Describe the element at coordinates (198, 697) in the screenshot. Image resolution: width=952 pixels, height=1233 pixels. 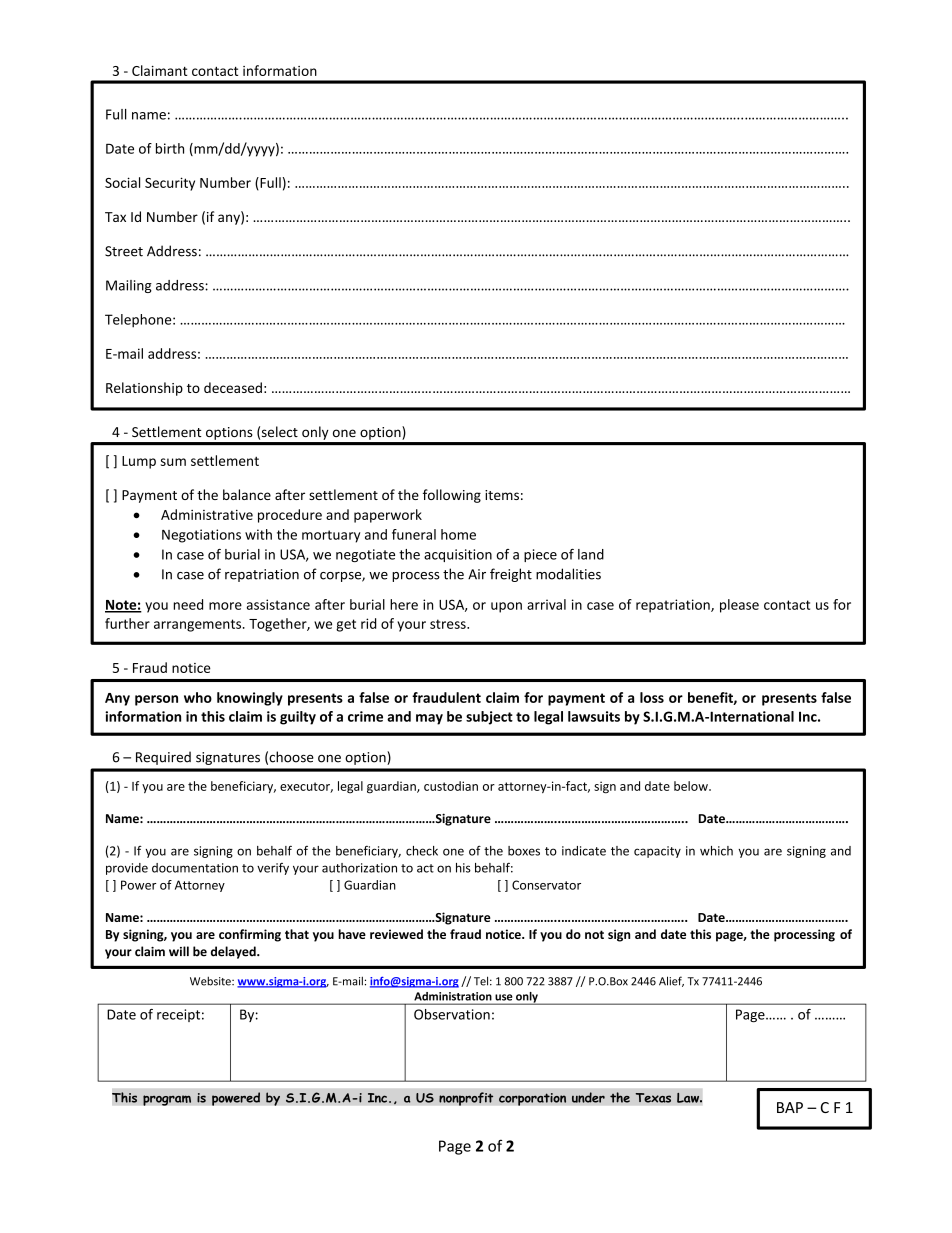
I see `who` at that location.
